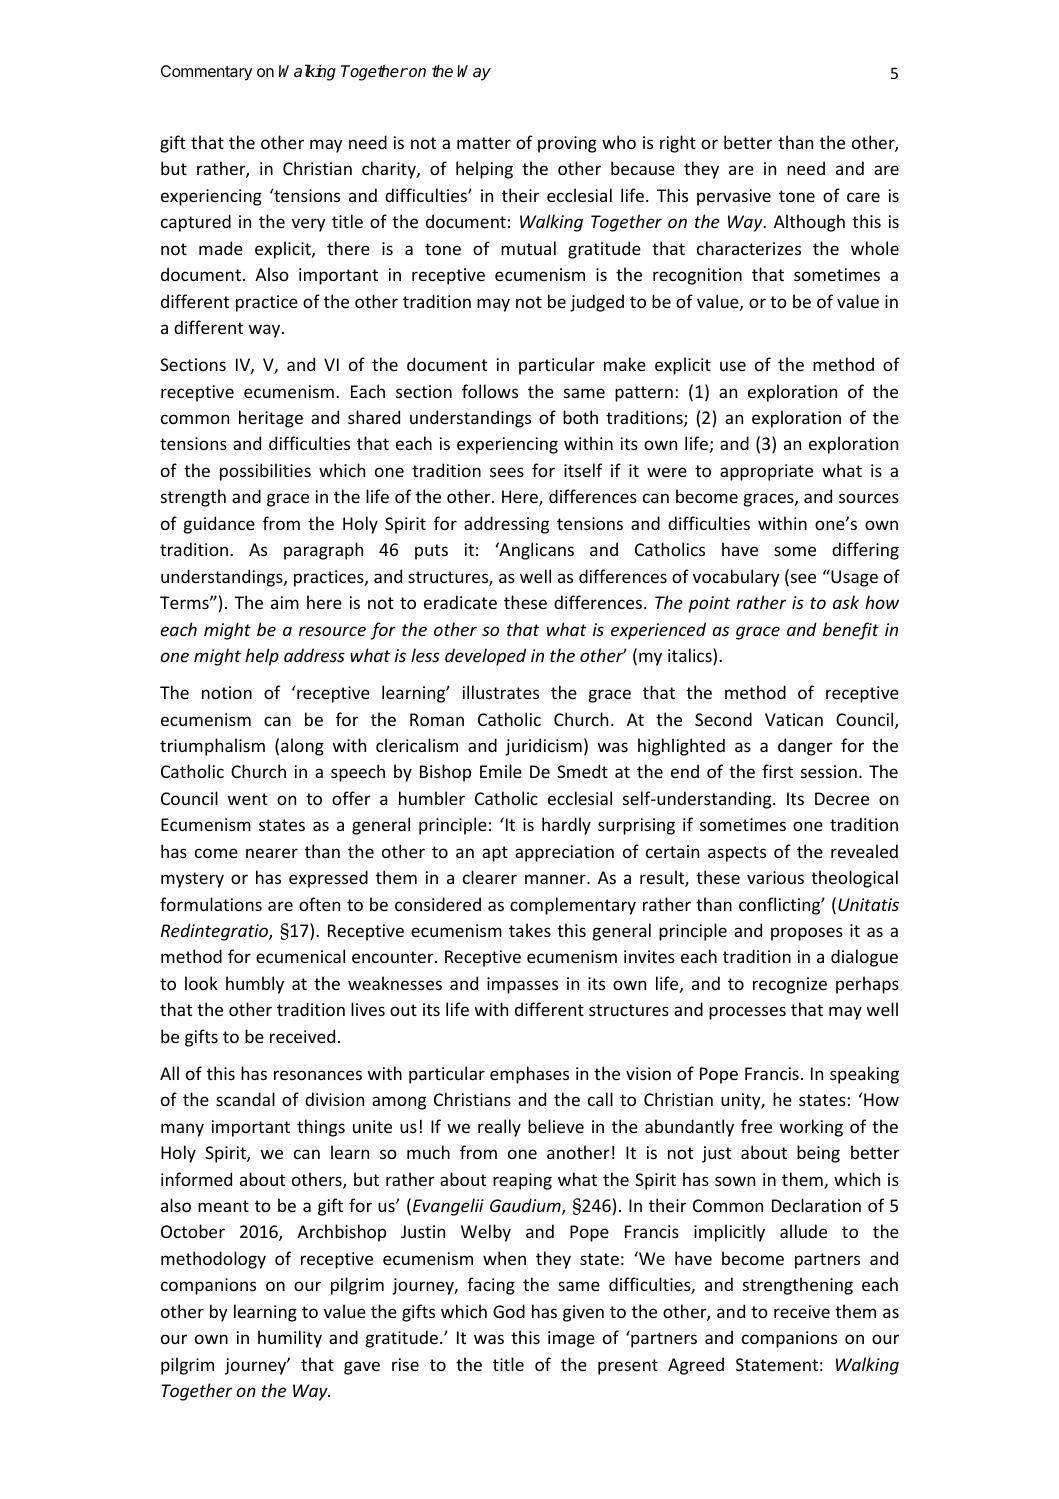  I want to click on Vatican, so click(794, 719).
